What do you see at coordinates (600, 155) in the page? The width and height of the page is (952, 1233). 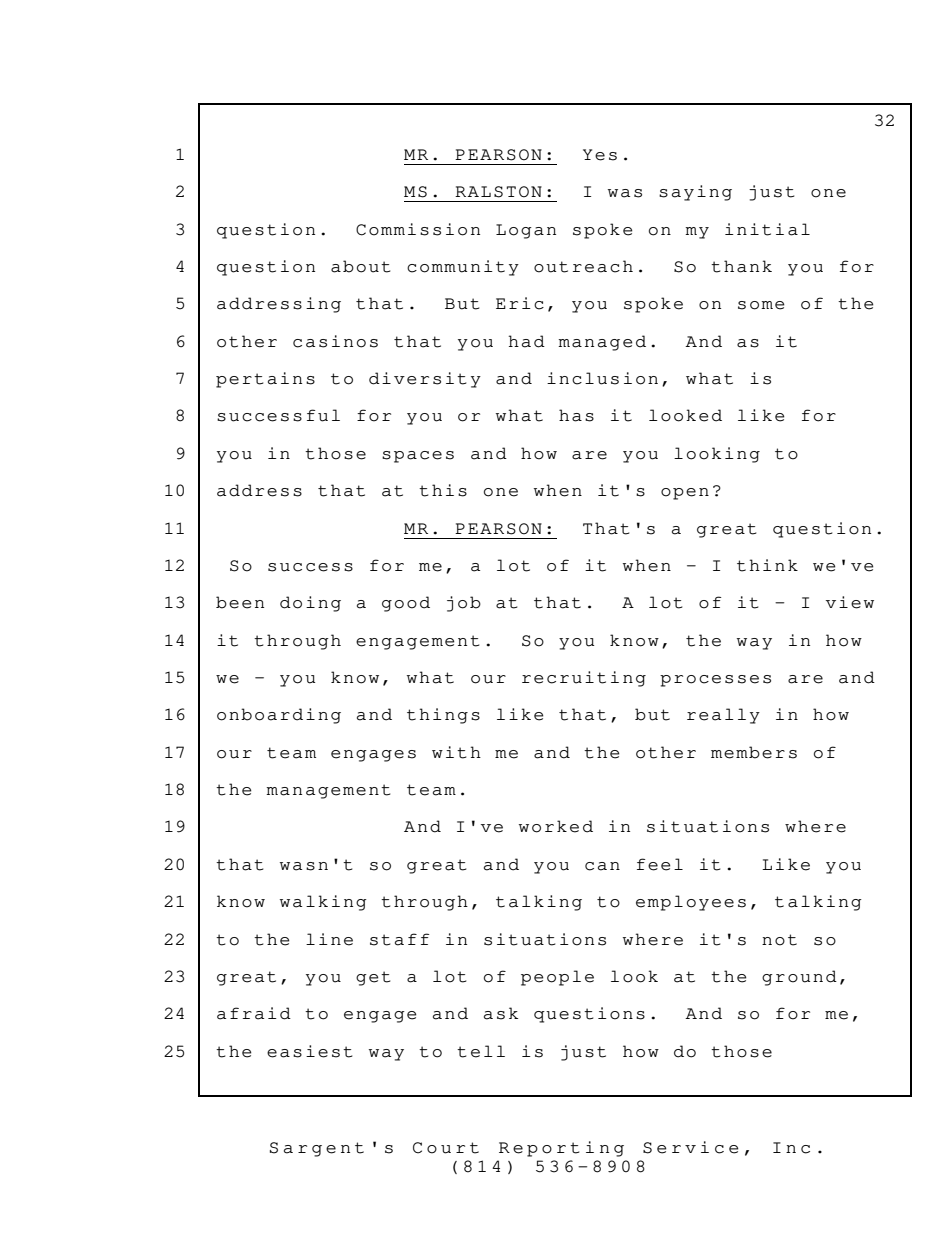 I see `Yes` at bounding box center [600, 155].
